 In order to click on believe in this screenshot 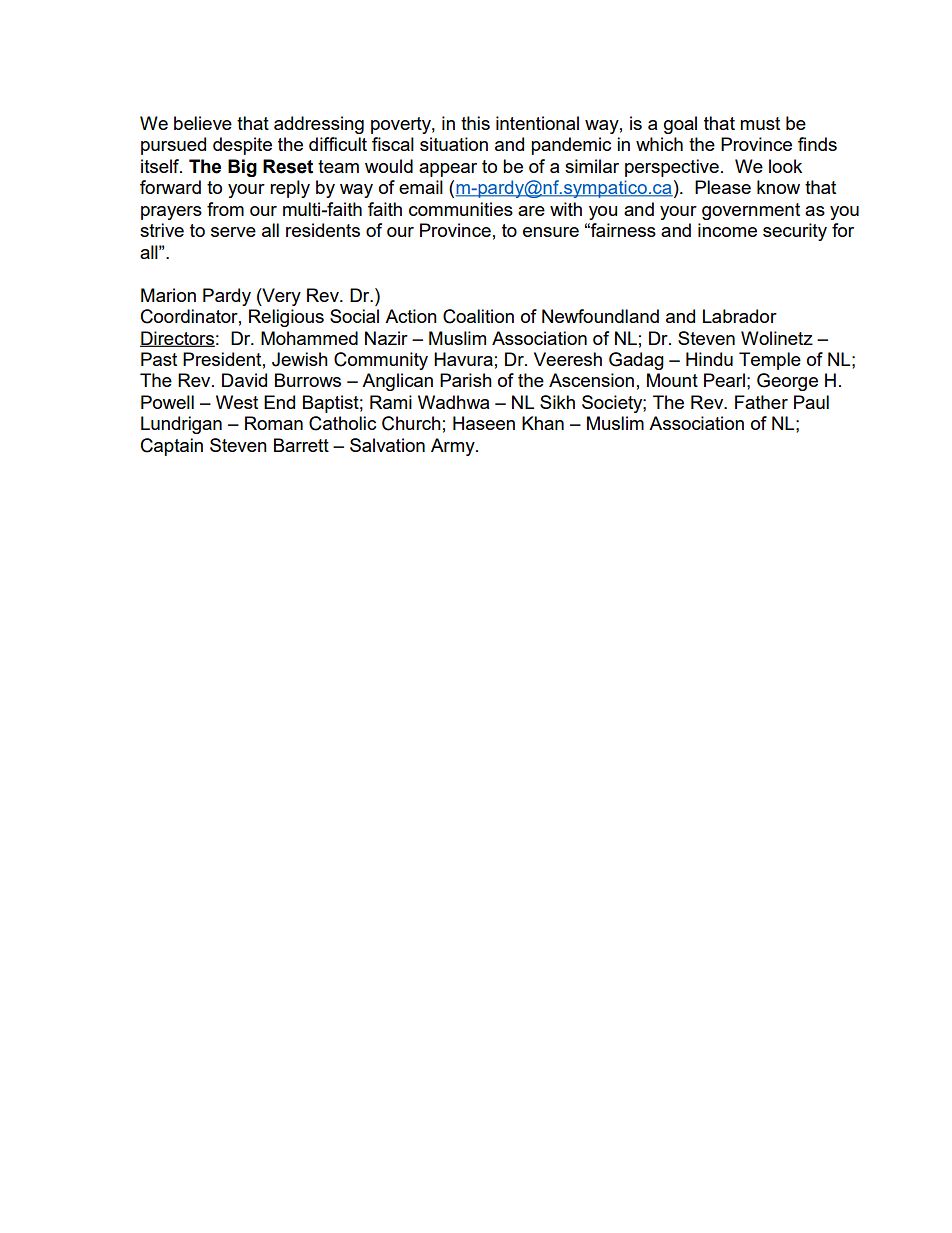, I will do `click(203, 123)`.
